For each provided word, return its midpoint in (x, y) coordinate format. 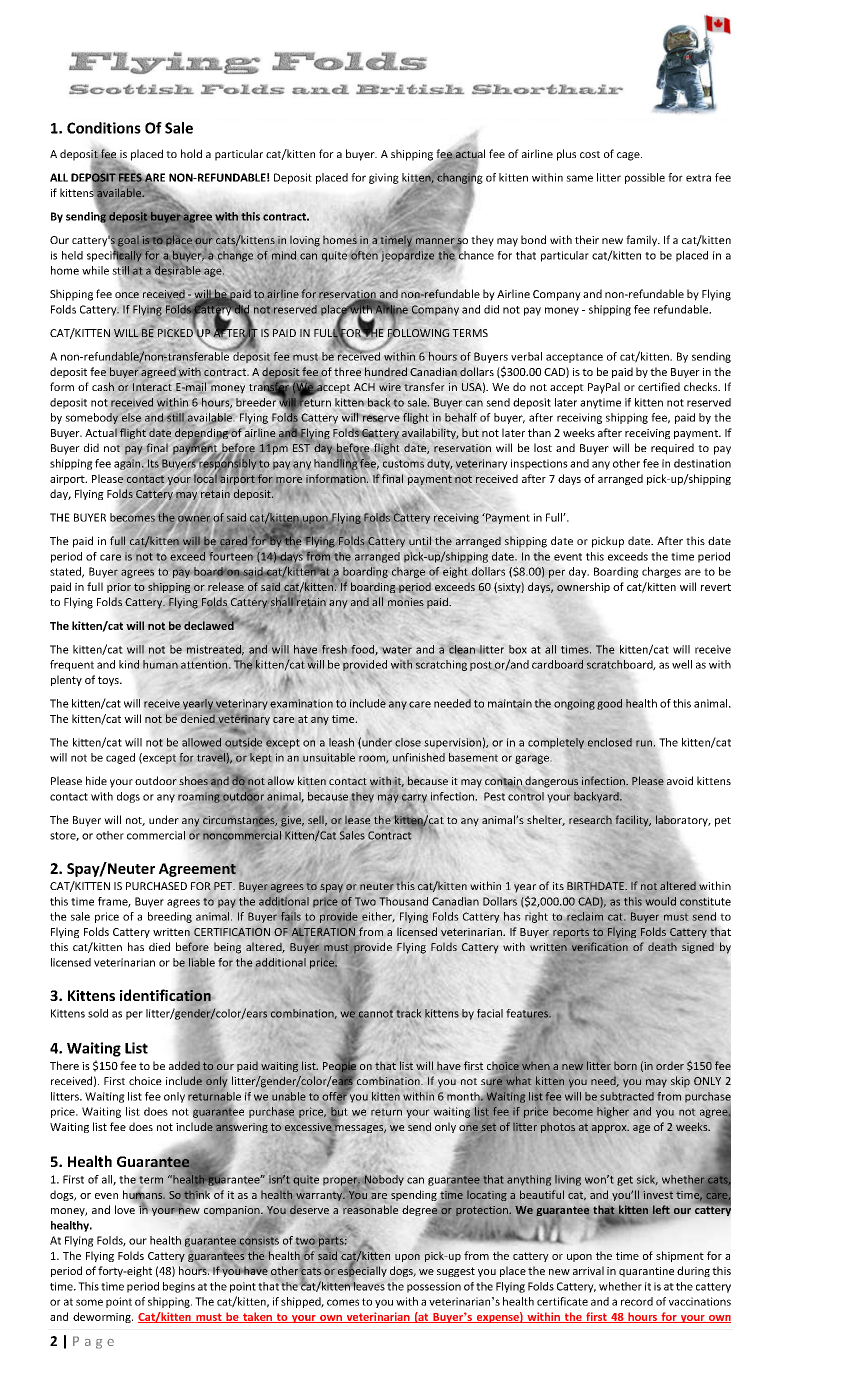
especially (362, 1270)
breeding (170, 917)
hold (191, 153)
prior (119, 588)
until (420, 540)
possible (645, 178)
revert (716, 587)
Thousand (403, 901)
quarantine (646, 1272)
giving (384, 178)
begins (179, 1287)
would (660, 901)
